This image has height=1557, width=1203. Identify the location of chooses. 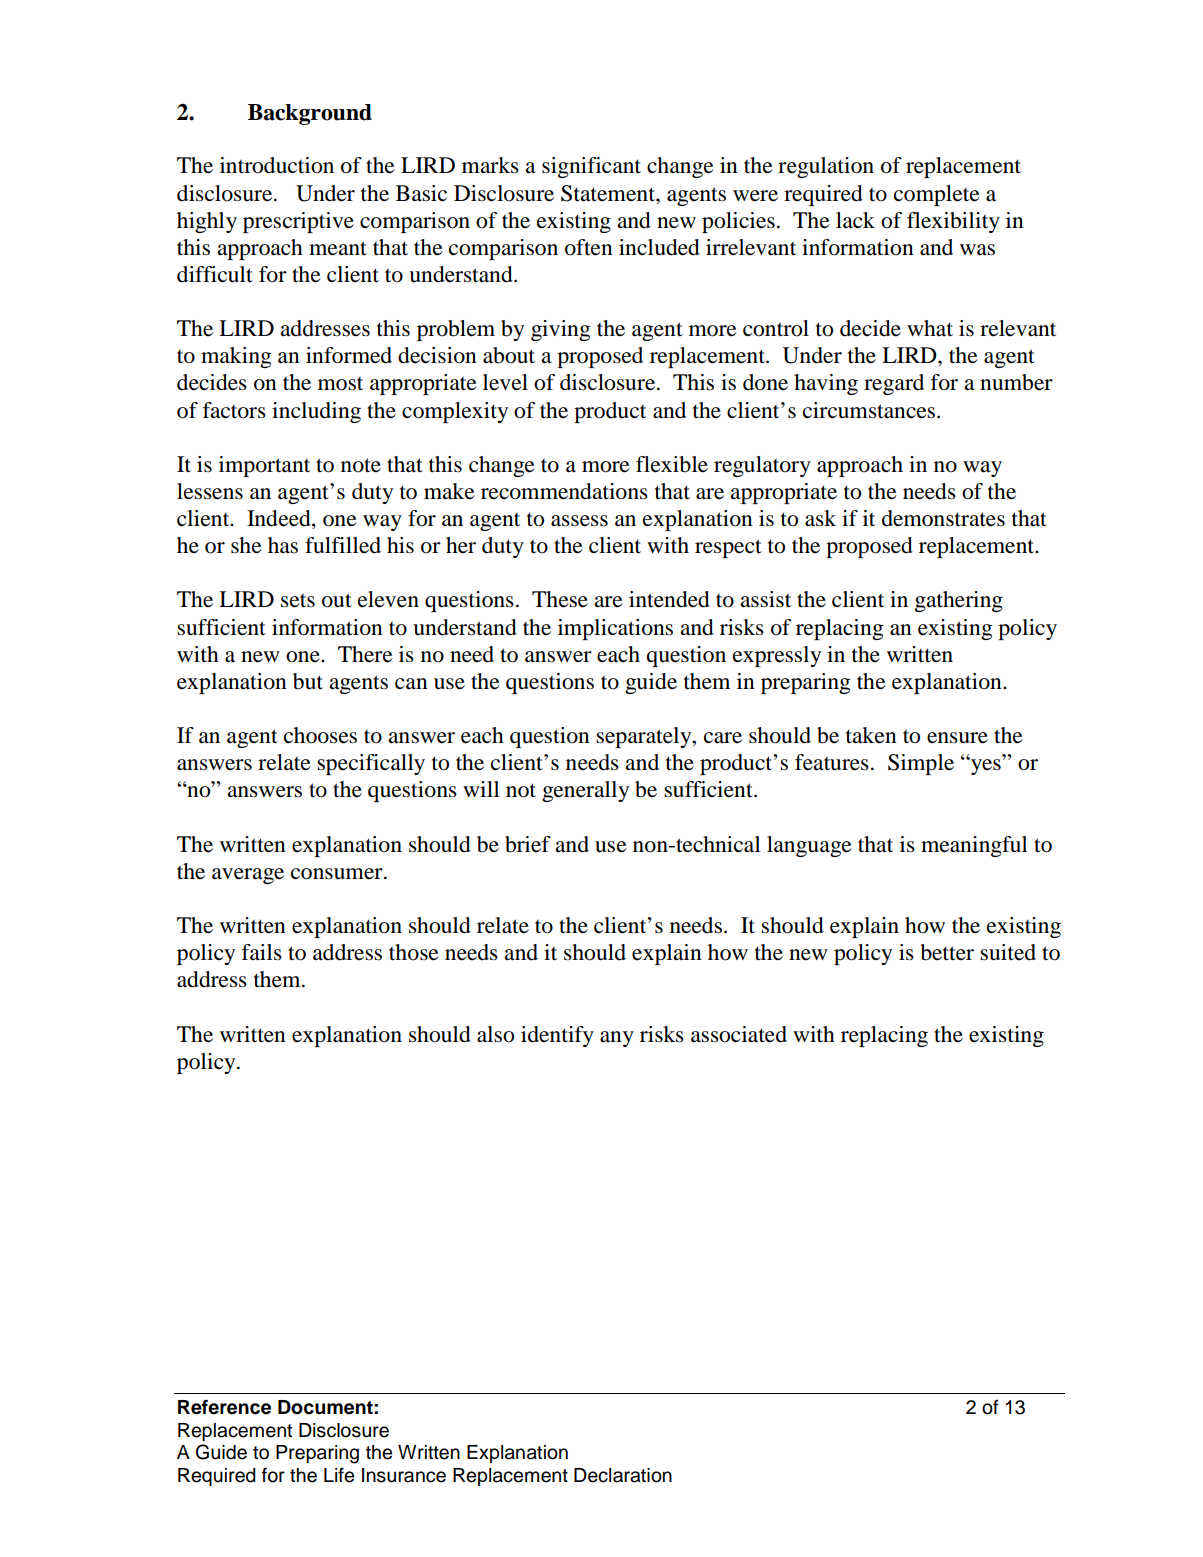
(320, 735).
